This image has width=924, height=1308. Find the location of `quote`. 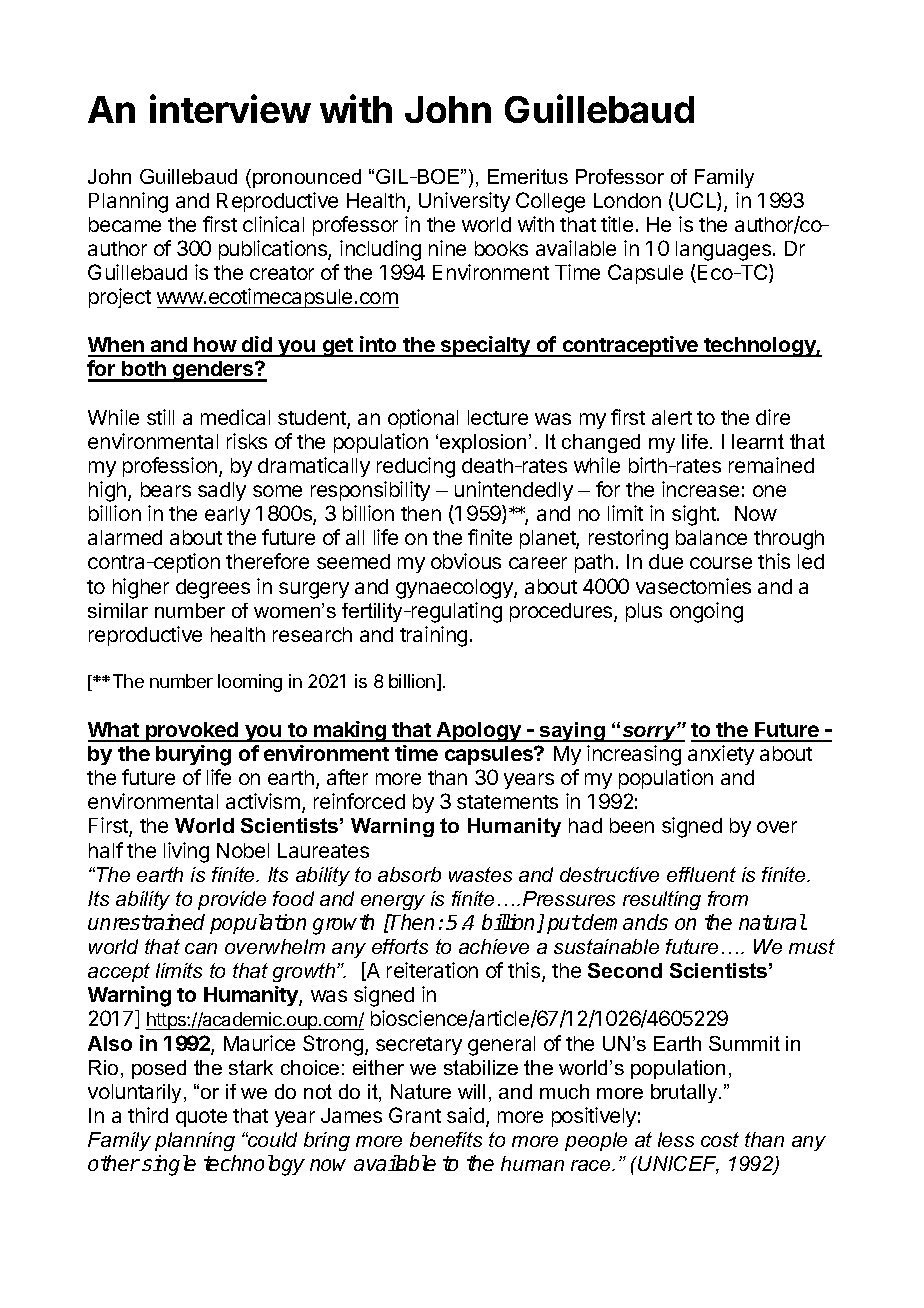

quote is located at coordinates (201, 1118).
